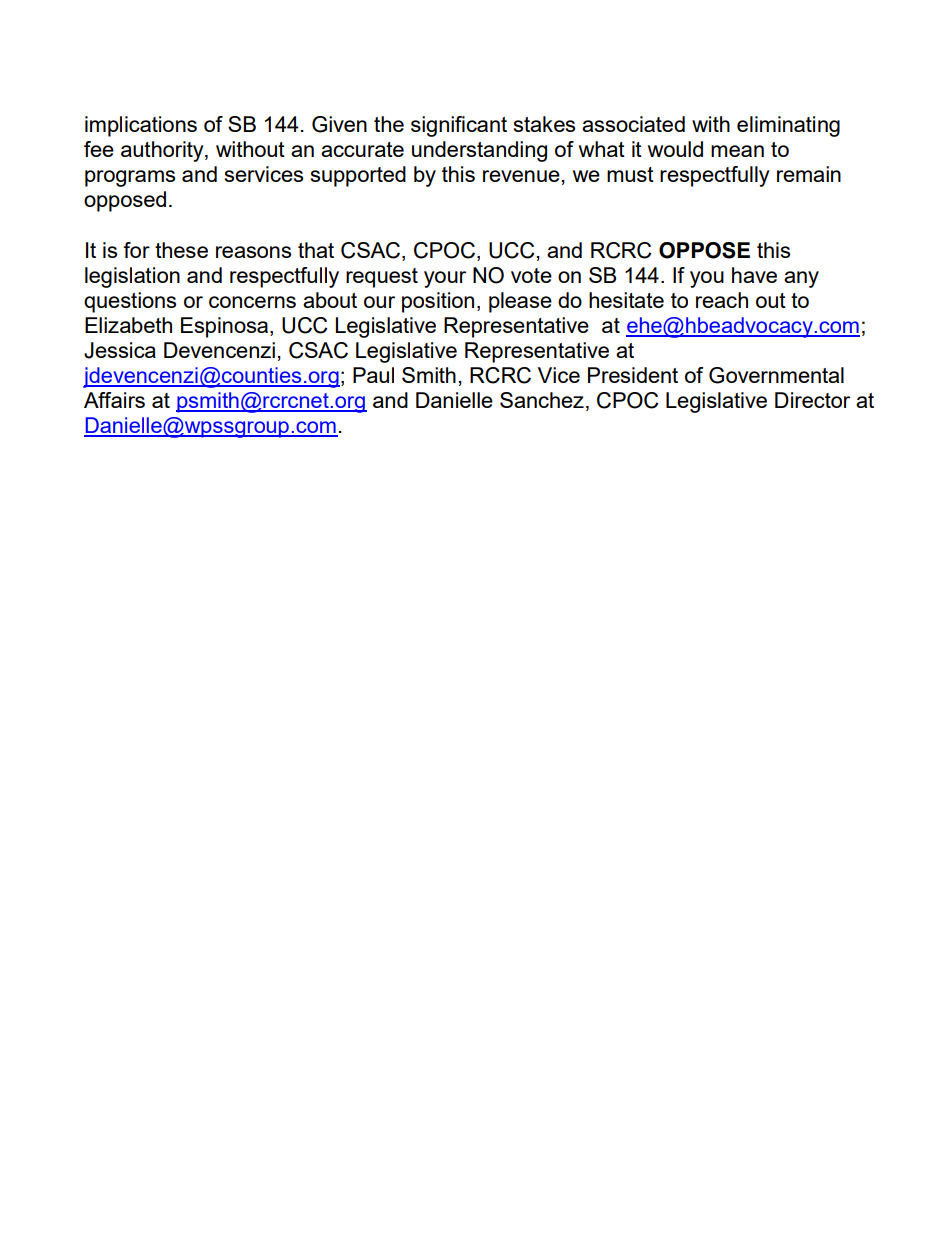 Image resolution: width=952 pixels, height=1233 pixels. I want to click on that, so click(316, 250).
